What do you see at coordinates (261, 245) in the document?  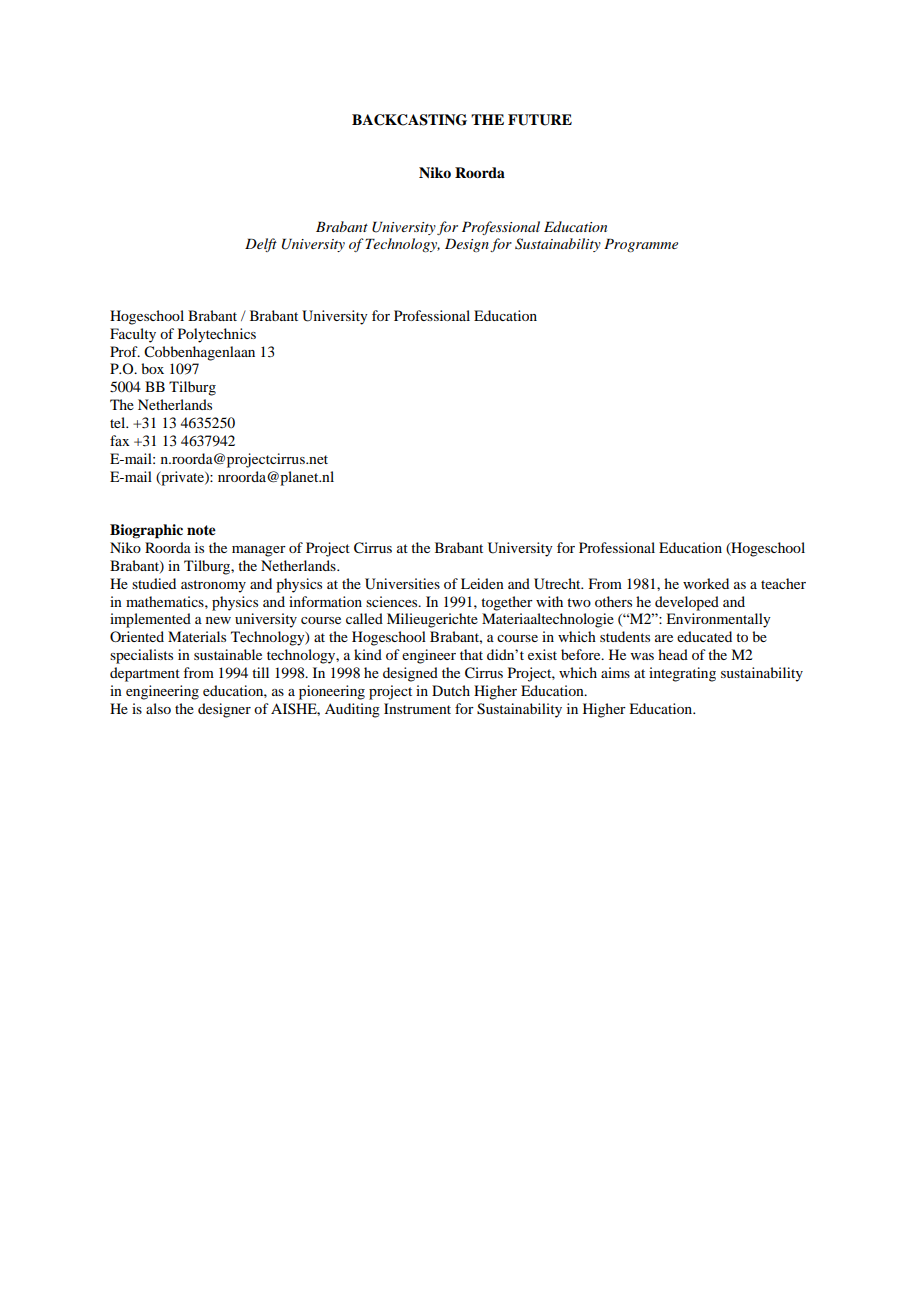 I see `Delft` at bounding box center [261, 245].
